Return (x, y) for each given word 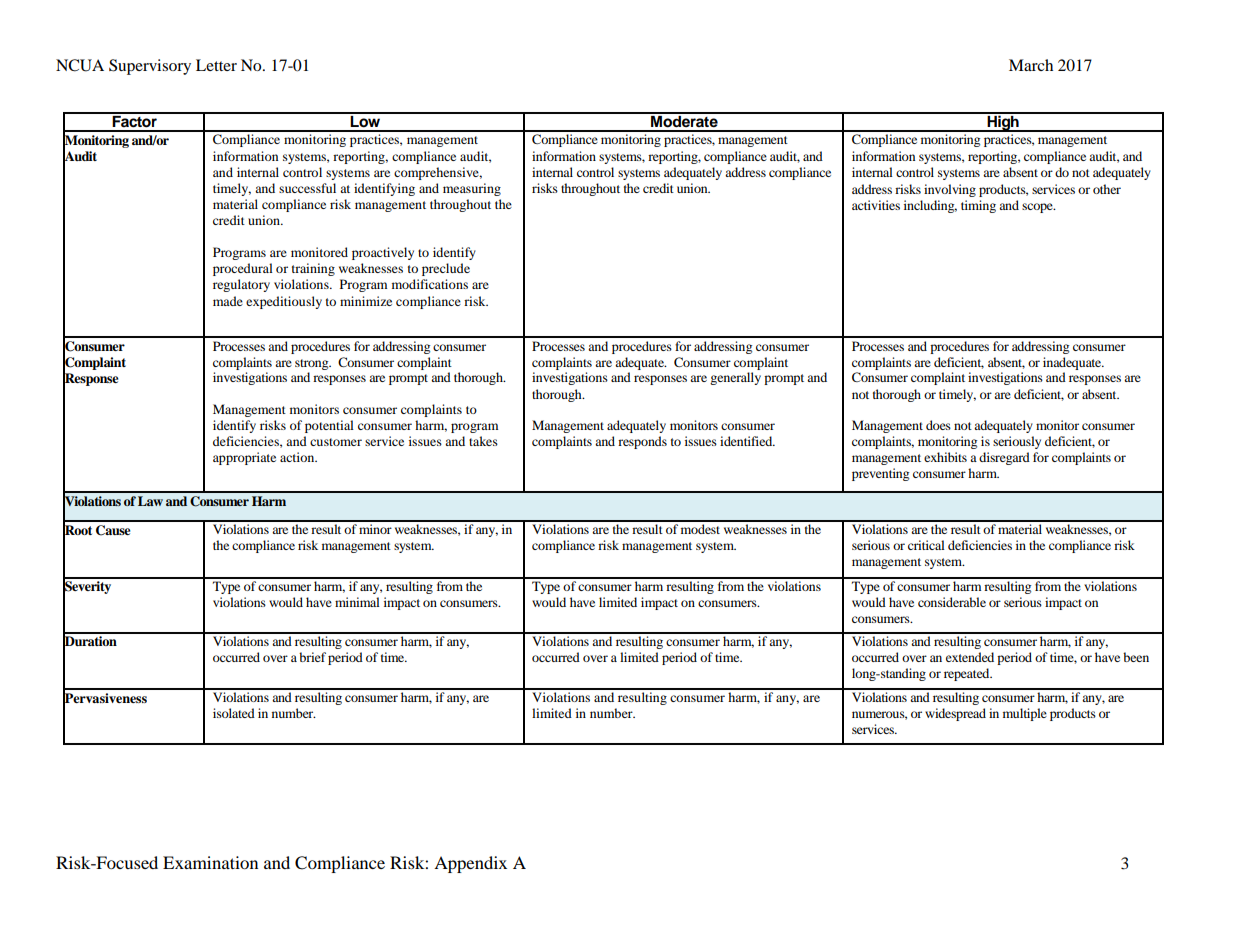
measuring (472, 189)
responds (642, 442)
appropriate (244, 458)
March (1031, 65)
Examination (210, 862)
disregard (1004, 458)
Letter (216, 65)
